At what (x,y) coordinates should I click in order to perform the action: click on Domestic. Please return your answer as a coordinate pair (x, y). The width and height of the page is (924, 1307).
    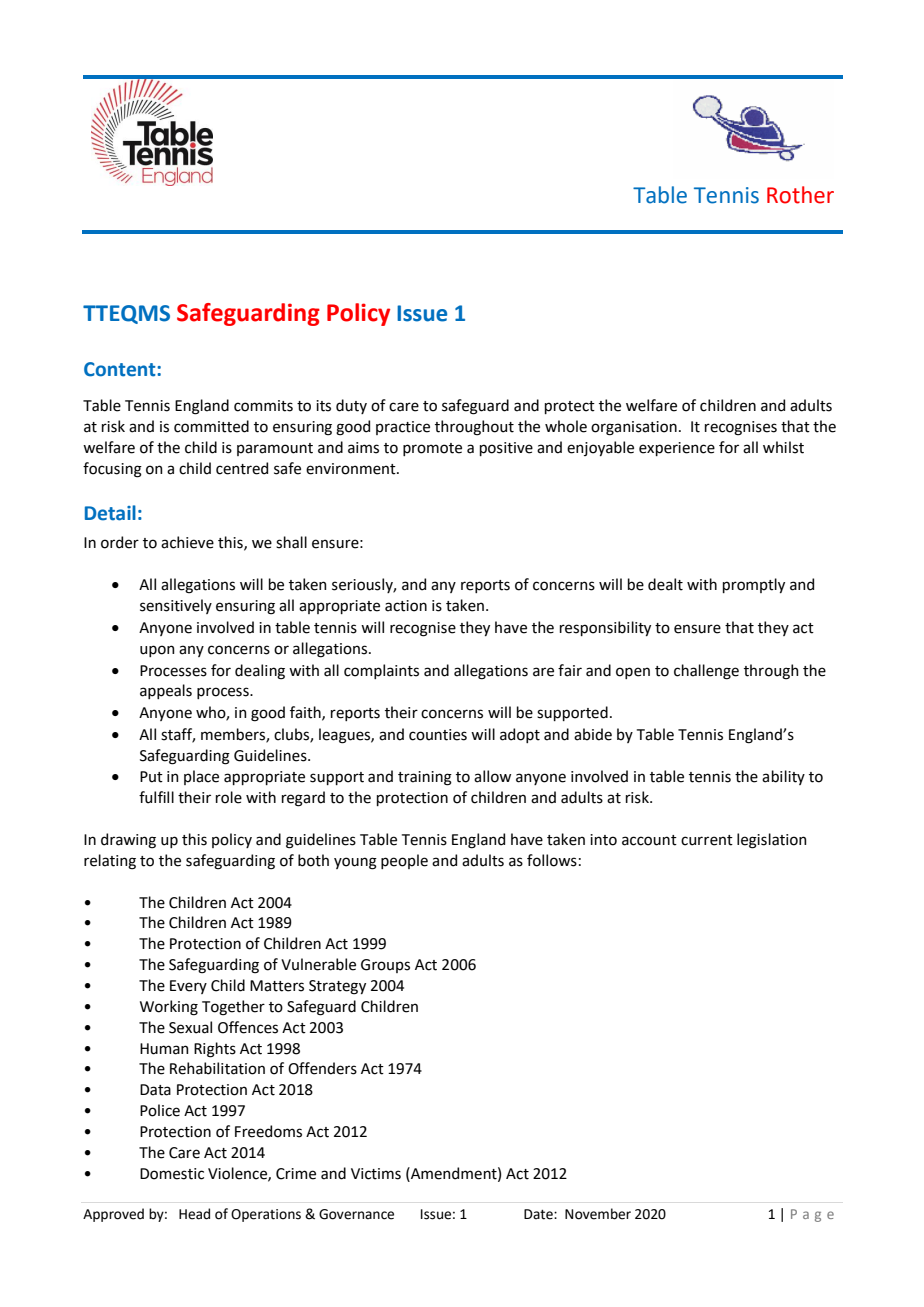
    Looking at the image, I should click on (172, 1174).
